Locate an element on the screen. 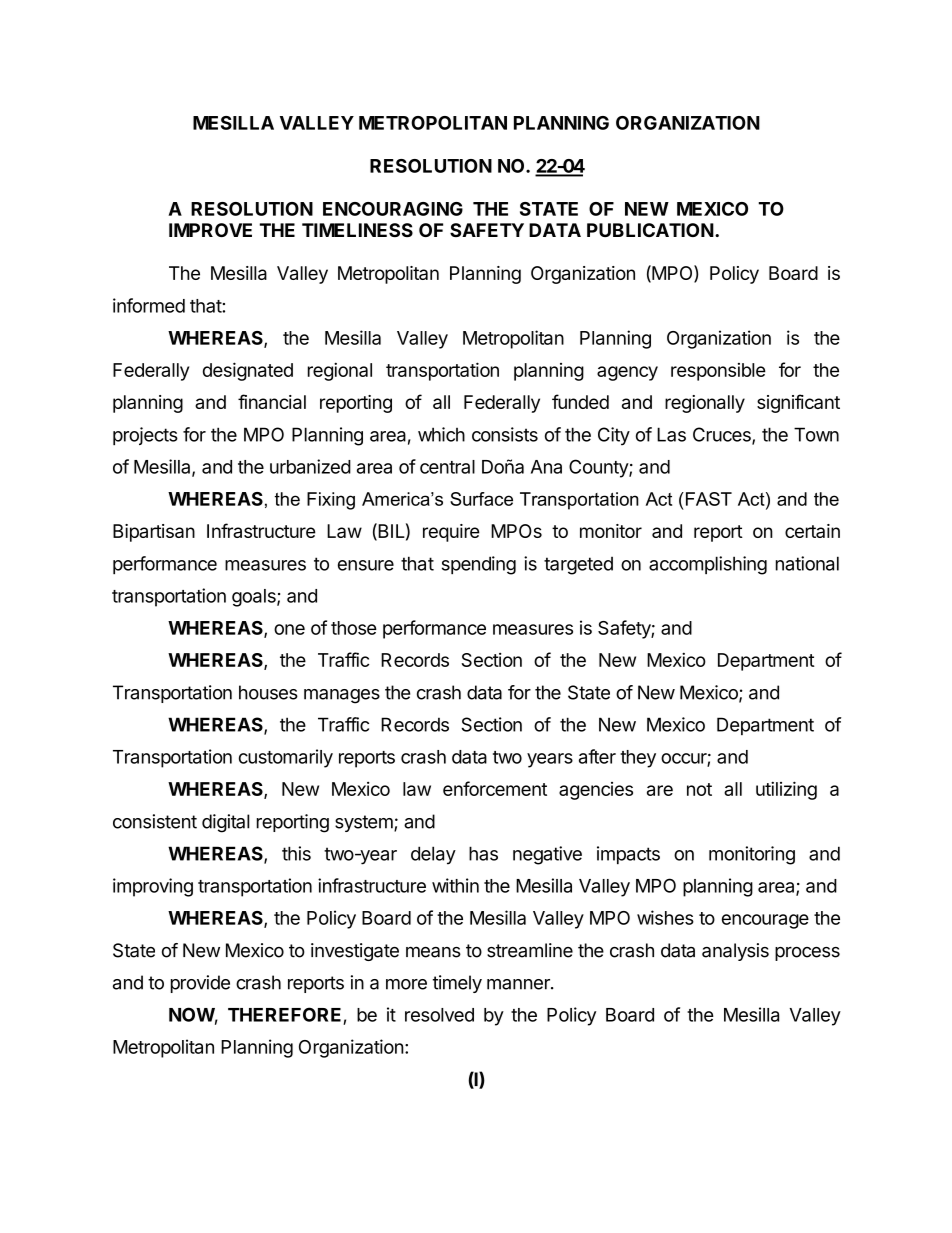  provide is located at coordinates (200, 984).
